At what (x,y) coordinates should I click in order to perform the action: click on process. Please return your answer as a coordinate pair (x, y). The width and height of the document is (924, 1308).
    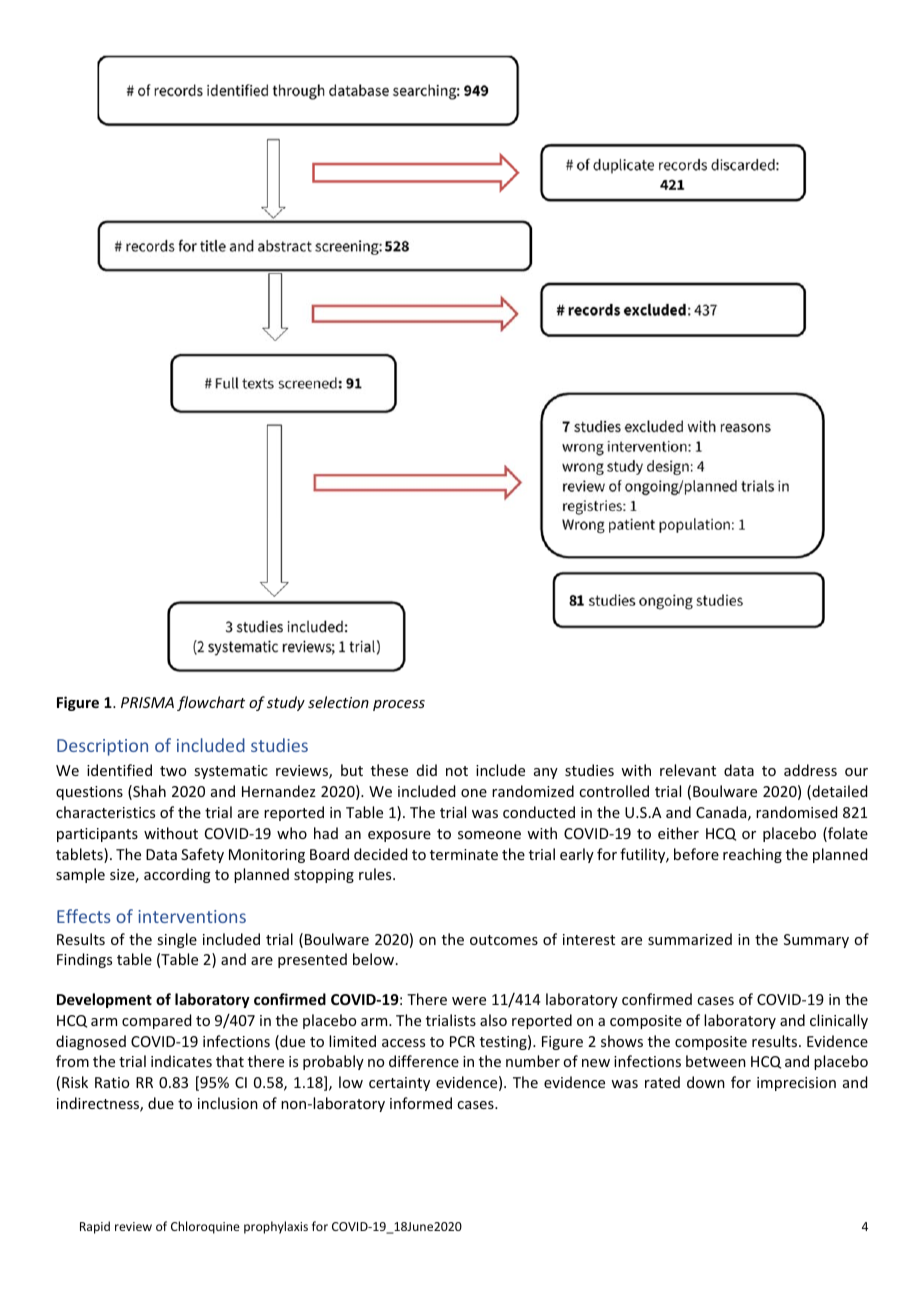
    Looking at the image, I should click on (399, 705).
